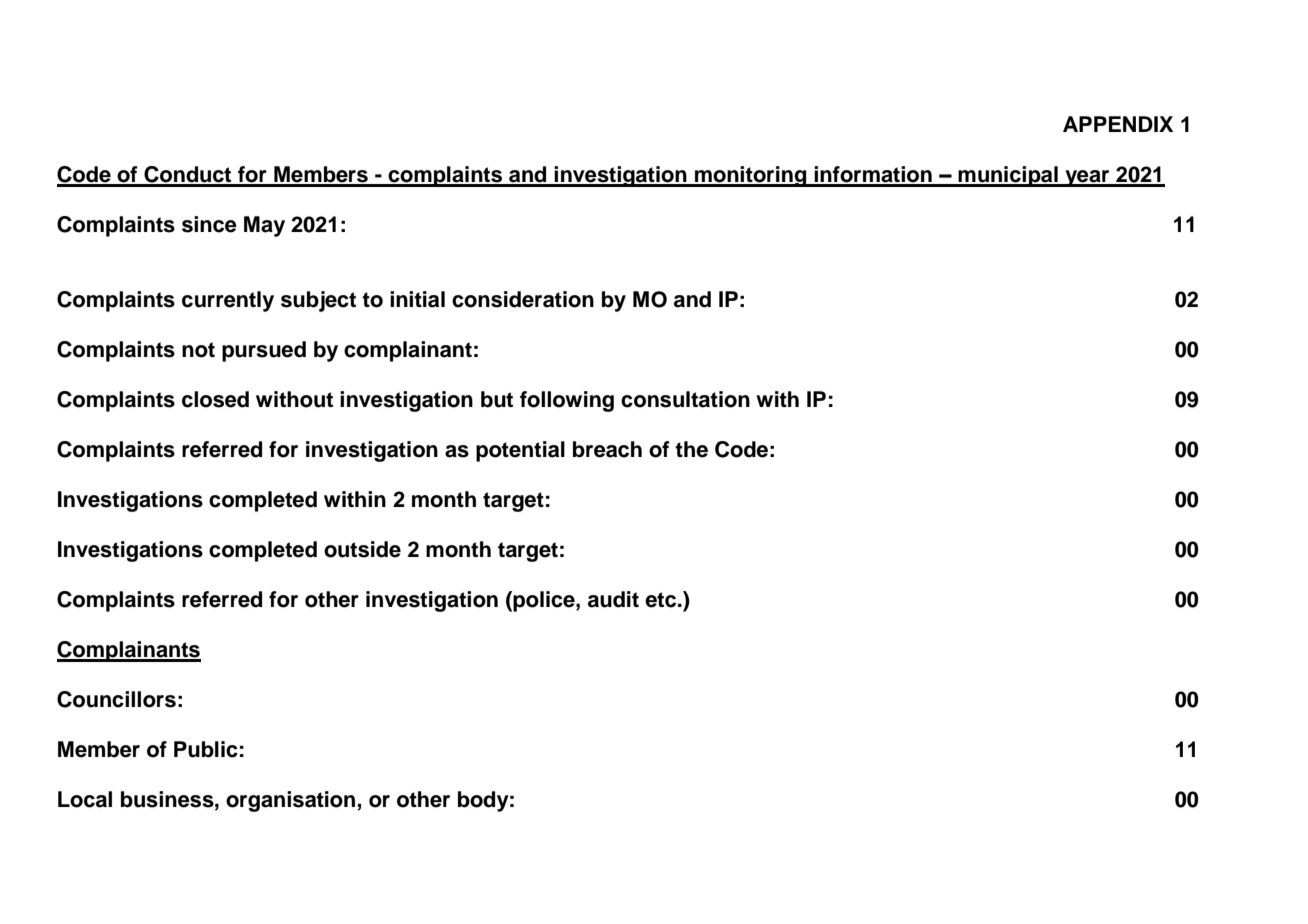 Image resolution: width=1308 pixels, height=924 pixels. I want to click on breach, so click(607, 449).
